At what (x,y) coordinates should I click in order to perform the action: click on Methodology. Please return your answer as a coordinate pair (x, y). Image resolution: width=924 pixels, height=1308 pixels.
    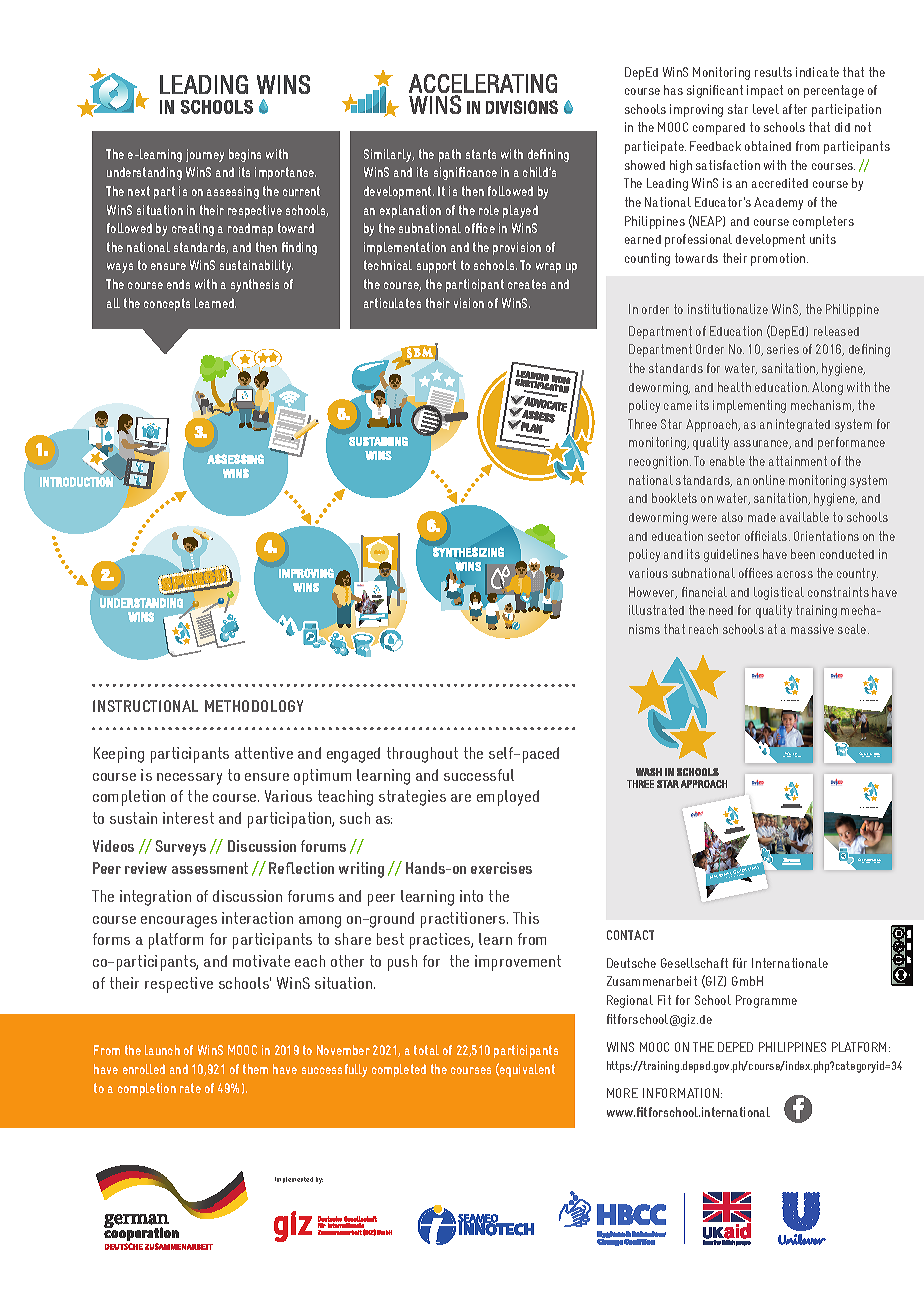
    Looking at the image, I should click on (254, 706).
